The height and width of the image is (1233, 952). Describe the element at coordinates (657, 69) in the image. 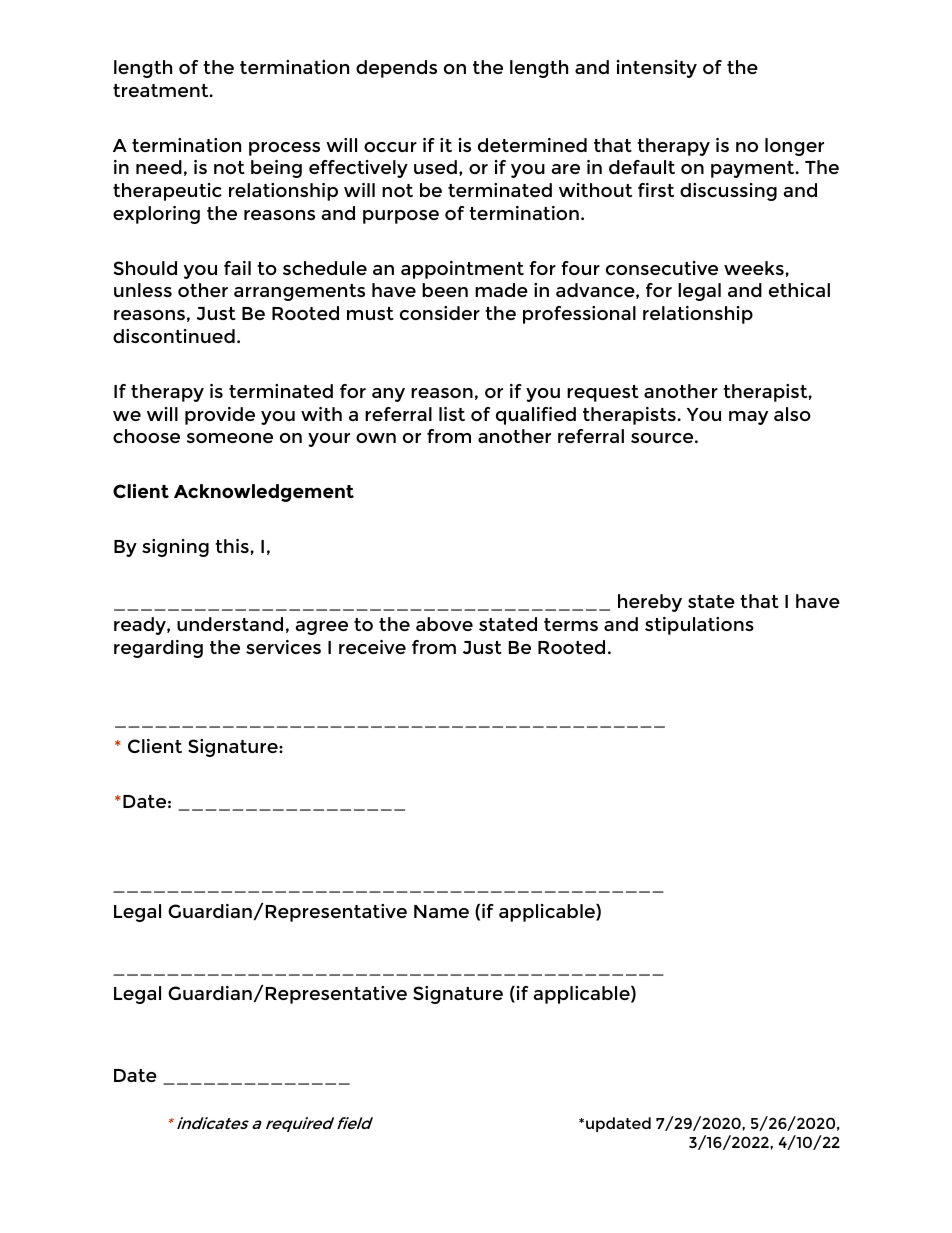

I see `intensity` at that location.
